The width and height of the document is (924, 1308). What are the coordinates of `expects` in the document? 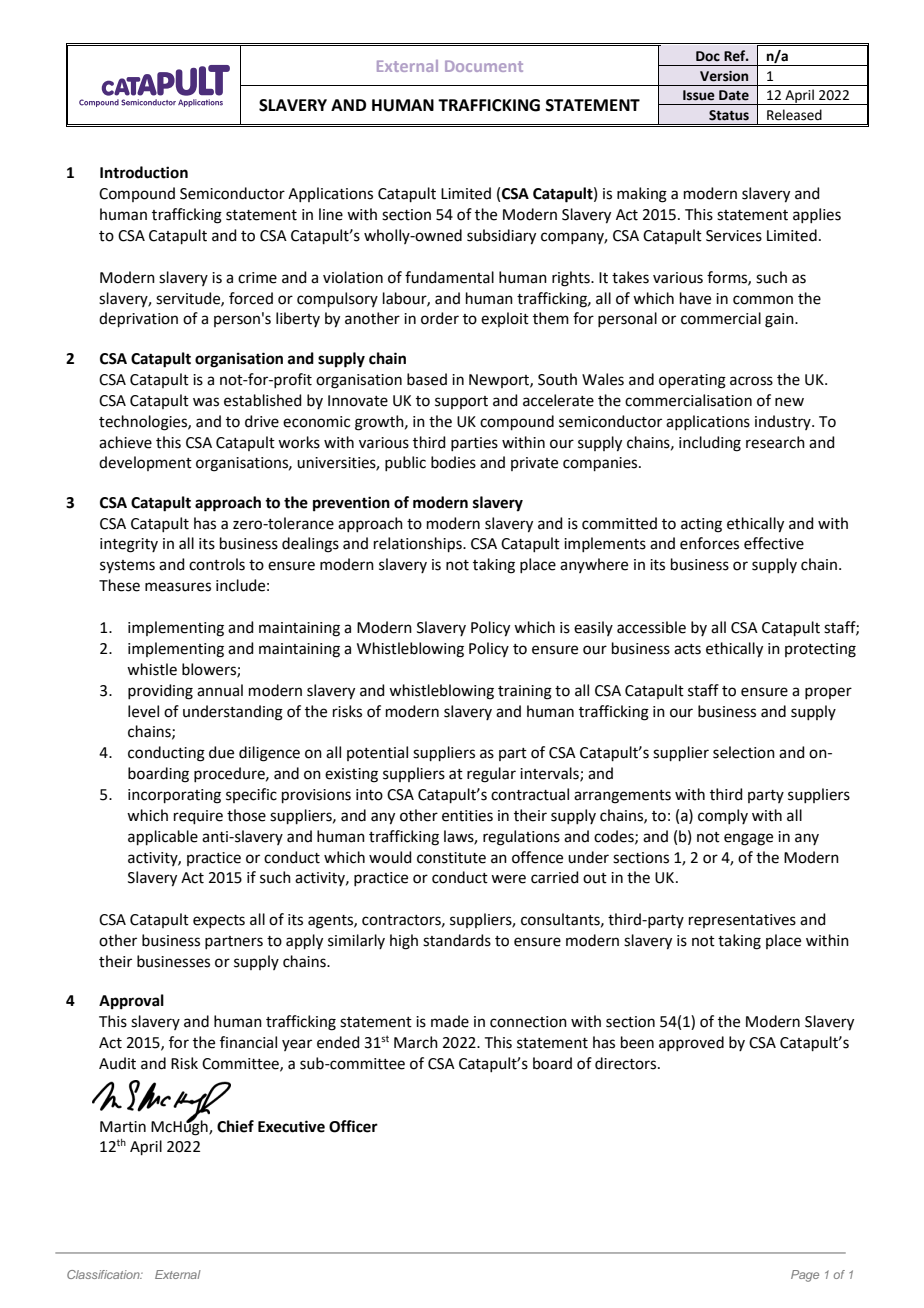 It's located at (219, 921).
